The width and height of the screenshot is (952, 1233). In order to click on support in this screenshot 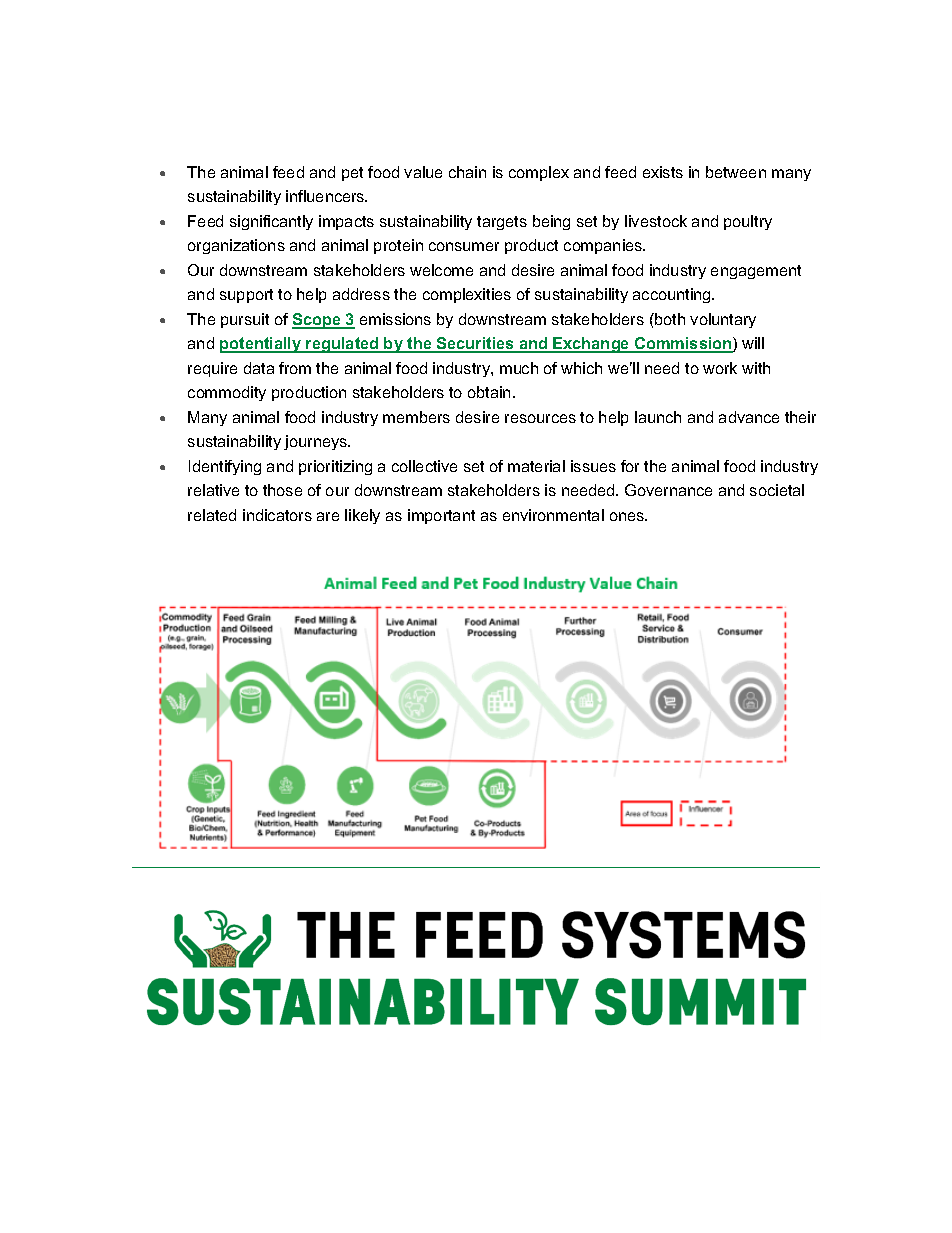, I will do `click(246, 296)`.
